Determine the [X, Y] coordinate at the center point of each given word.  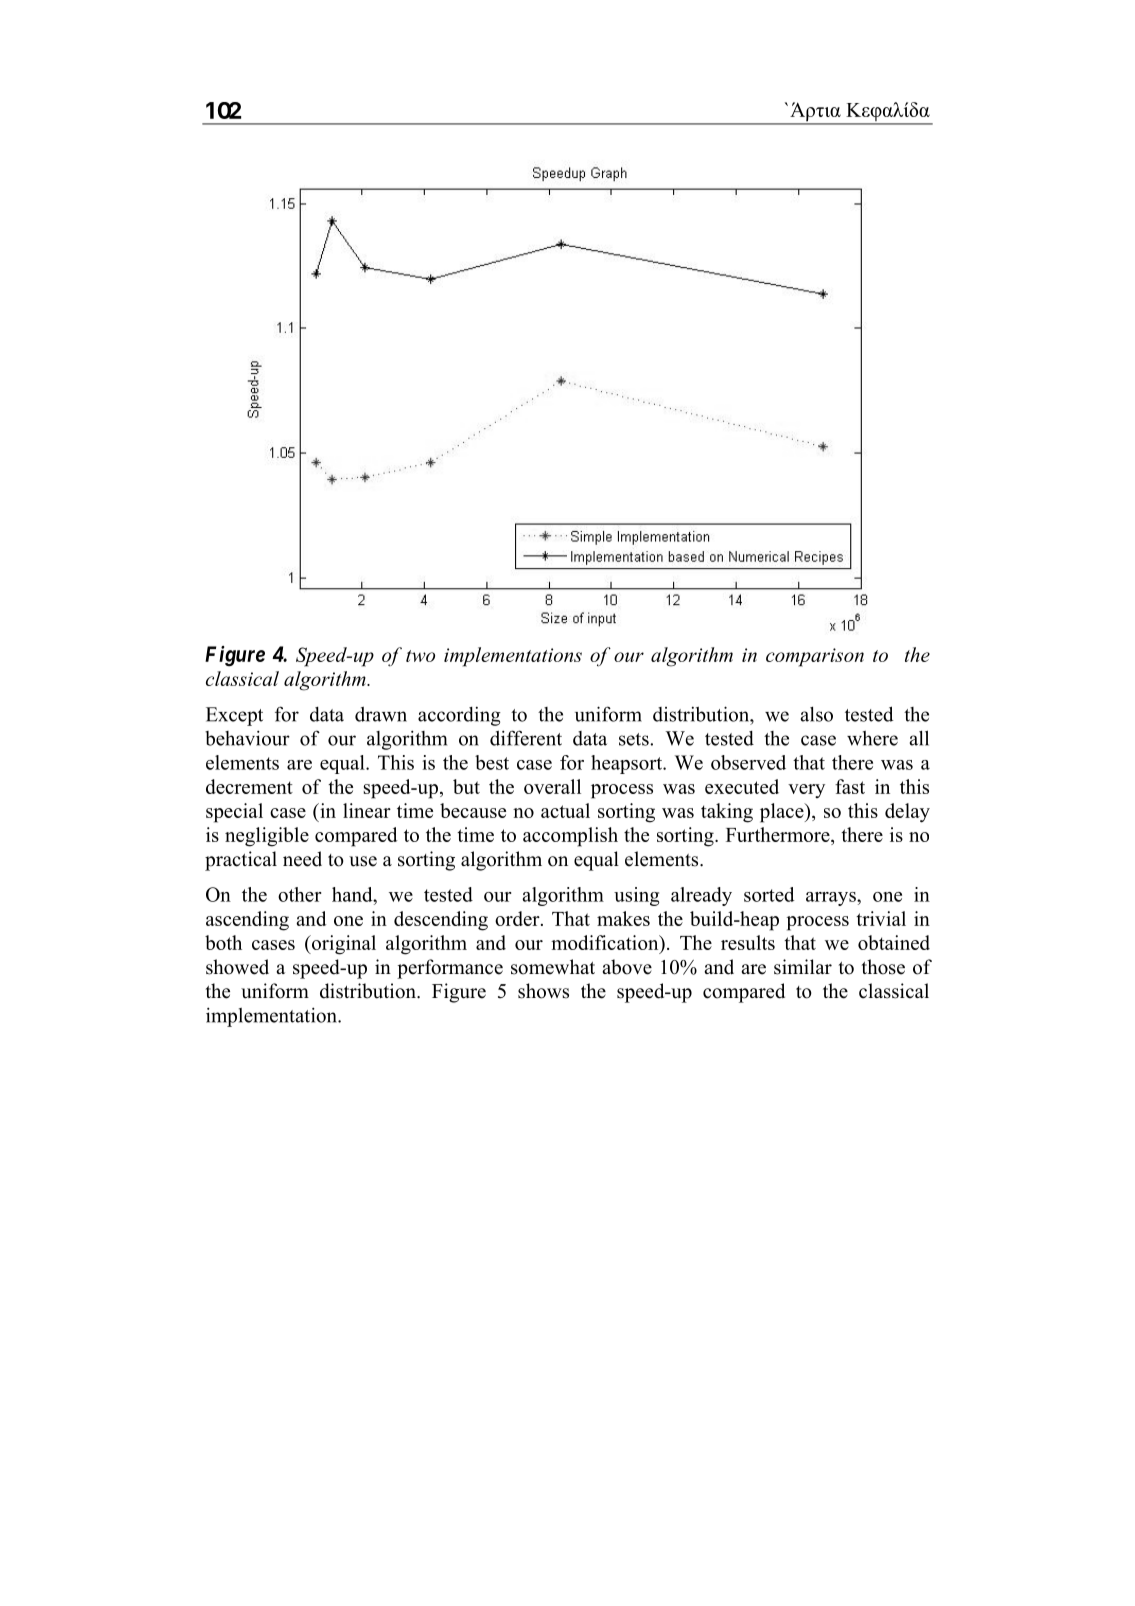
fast [850, 786]
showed [237, 967]
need [302, 859]
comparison [815, 657]
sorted [769, 894]
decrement [249, 786]
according [459, 716]
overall [552, 786]
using [636, 896]
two [420, 656]
